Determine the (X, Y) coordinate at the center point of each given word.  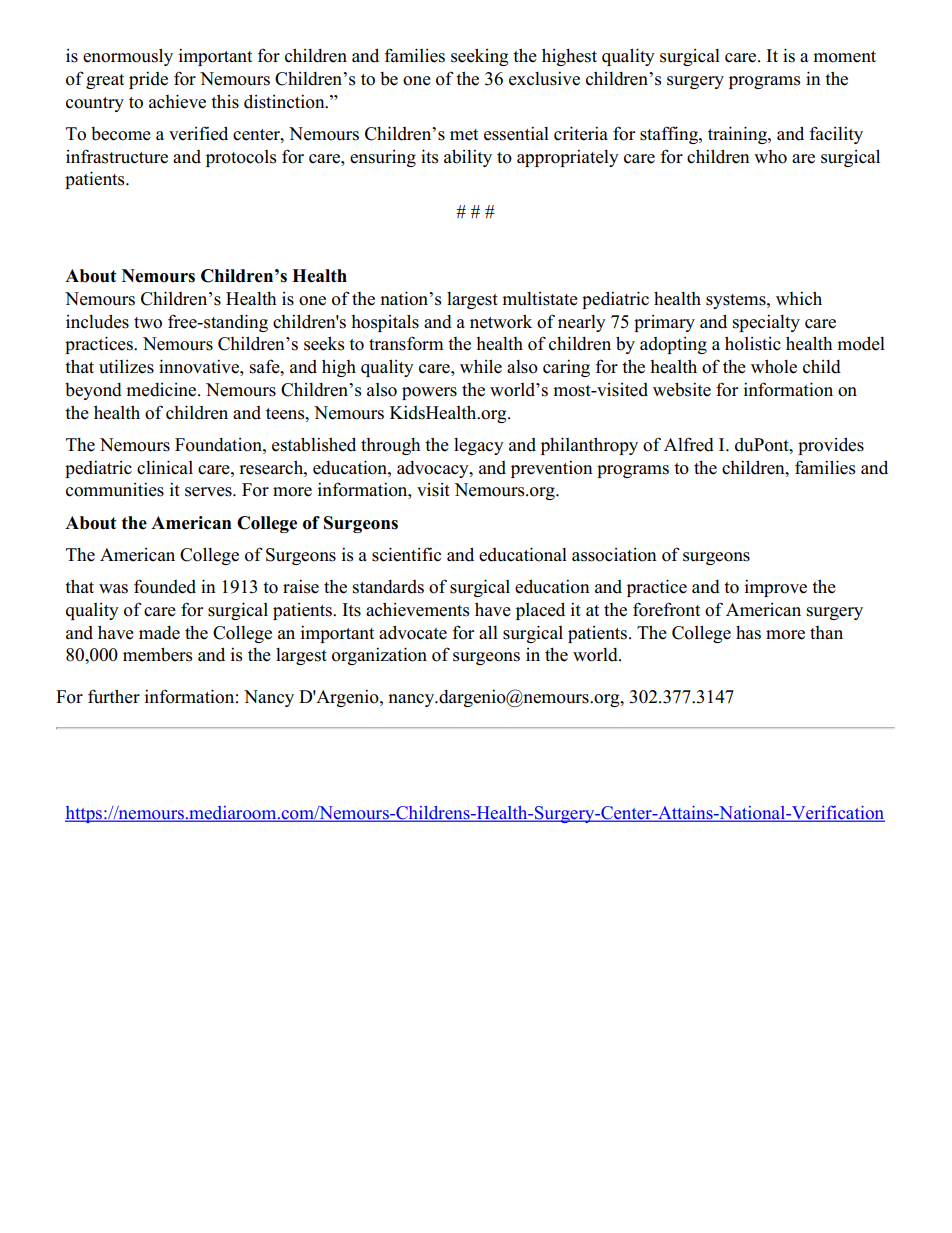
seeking (479, 57)
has (748, 633)
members (157, 654)
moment (844, 57)
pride (148, 80)
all (488, 632)
